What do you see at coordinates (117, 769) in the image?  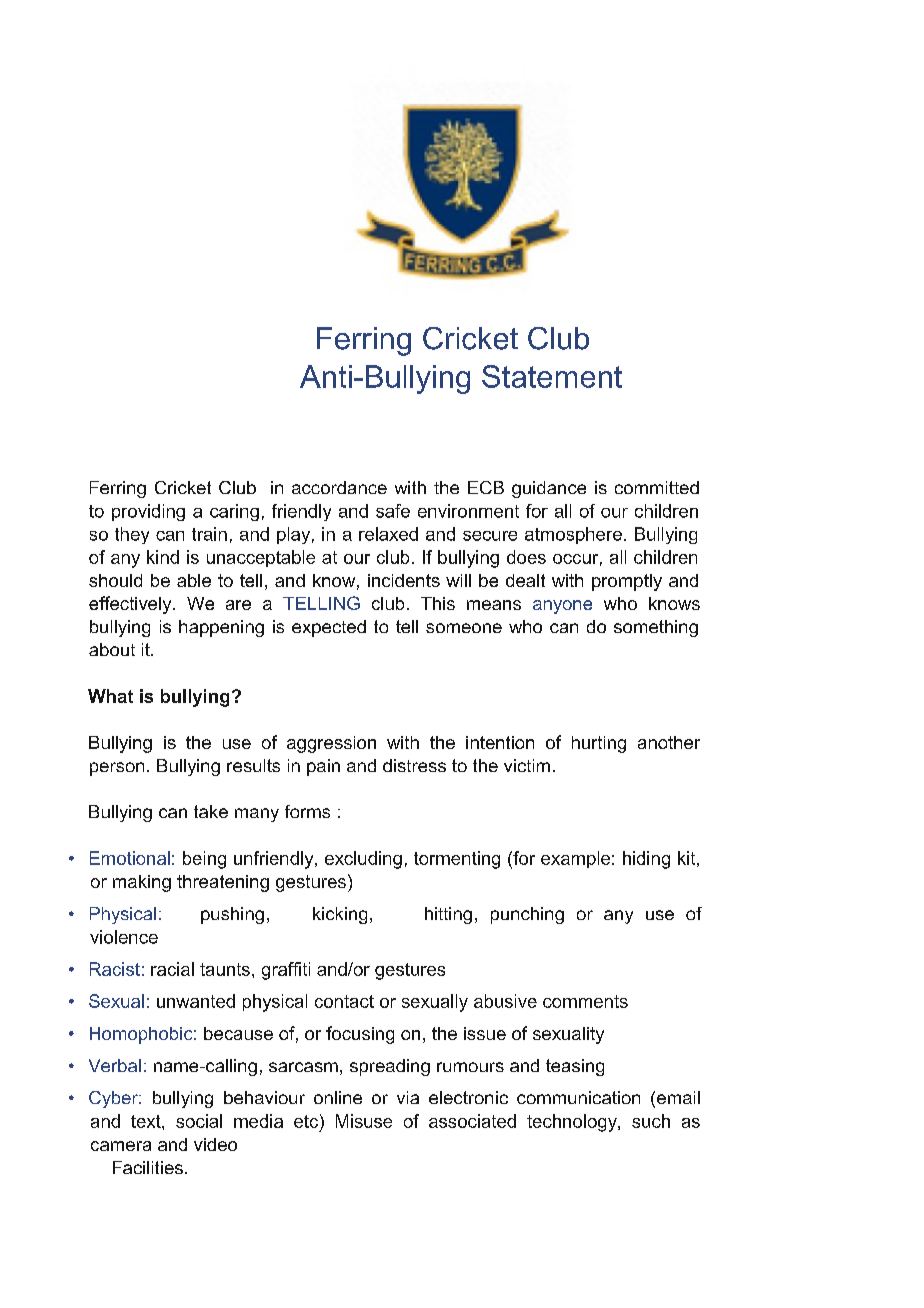 I see `person` at bounding box center [117, 769].
